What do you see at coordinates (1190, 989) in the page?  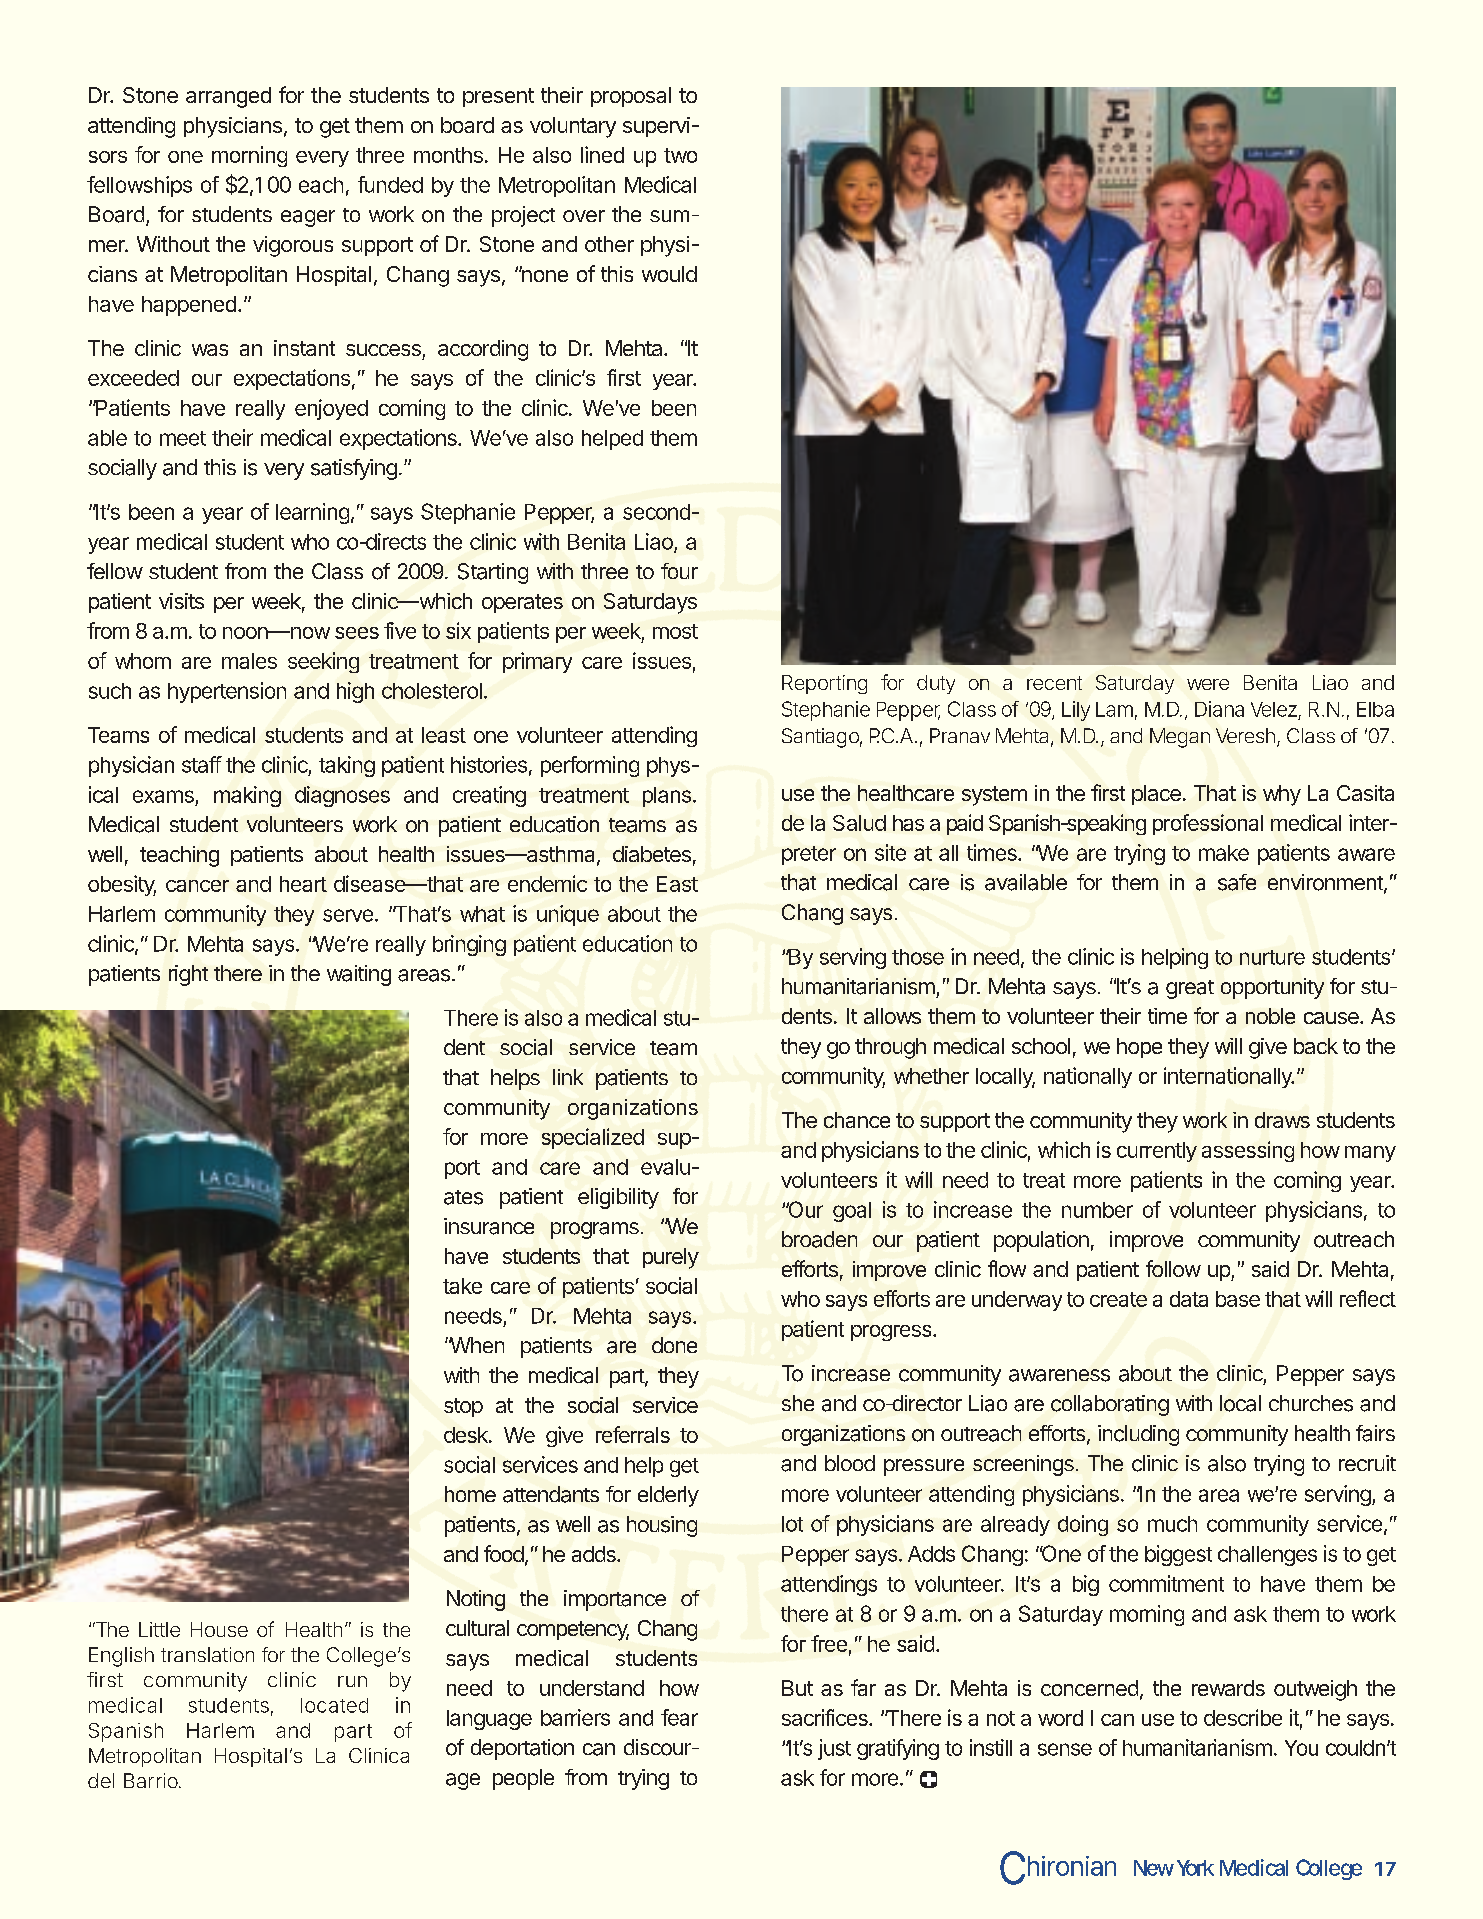 I see `great` at bounding box center [1190, 989].
